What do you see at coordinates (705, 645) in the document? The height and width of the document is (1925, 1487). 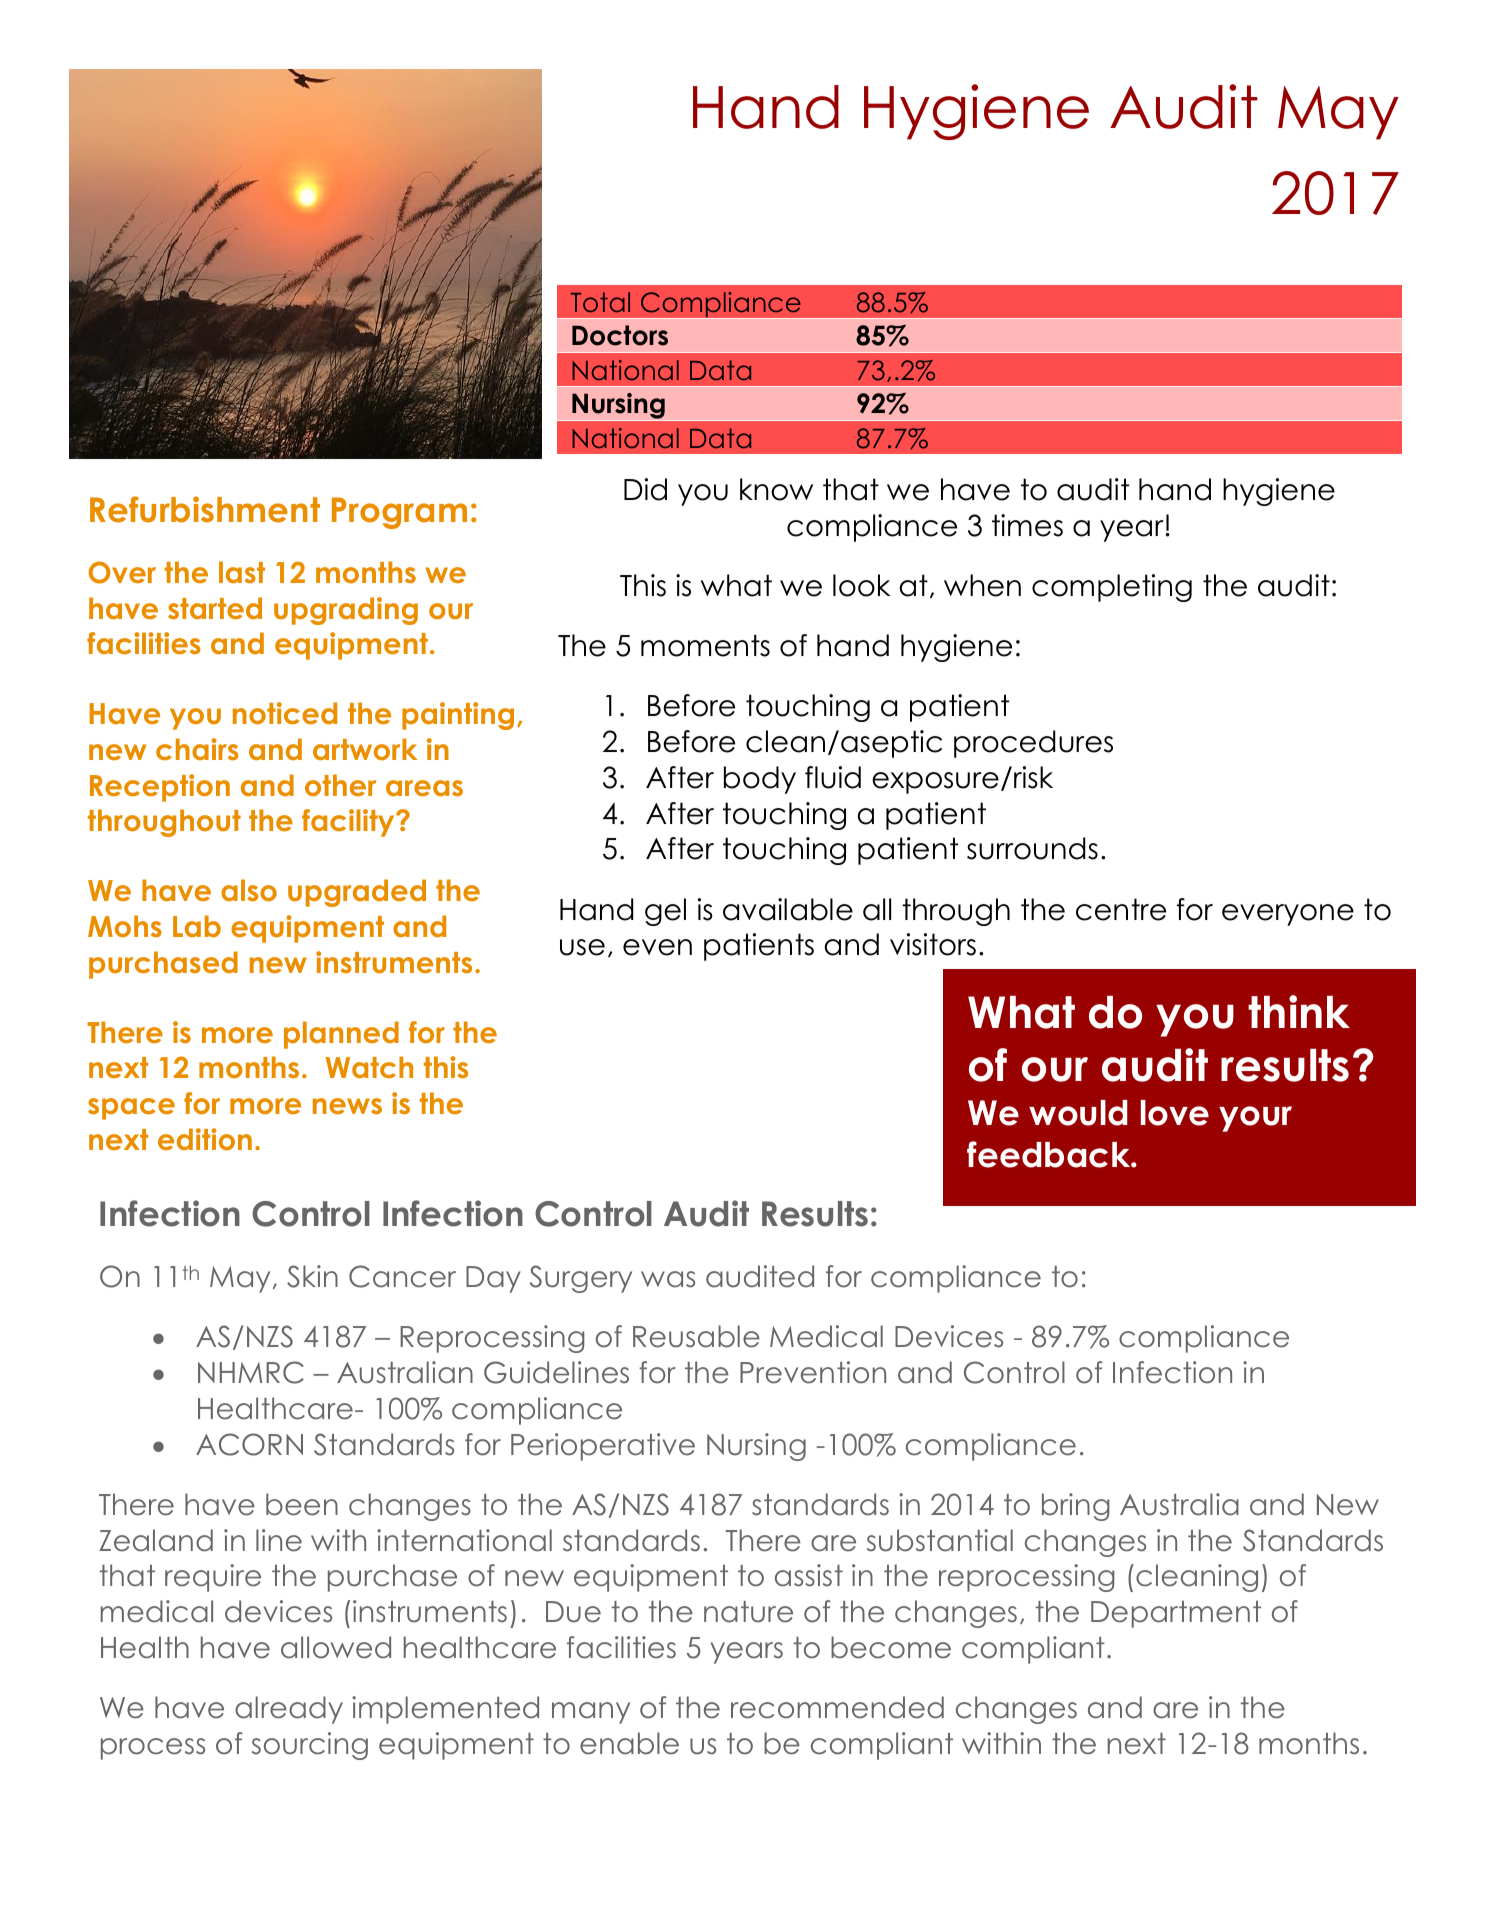 I see `moments` at bounding box center [705, 645].
